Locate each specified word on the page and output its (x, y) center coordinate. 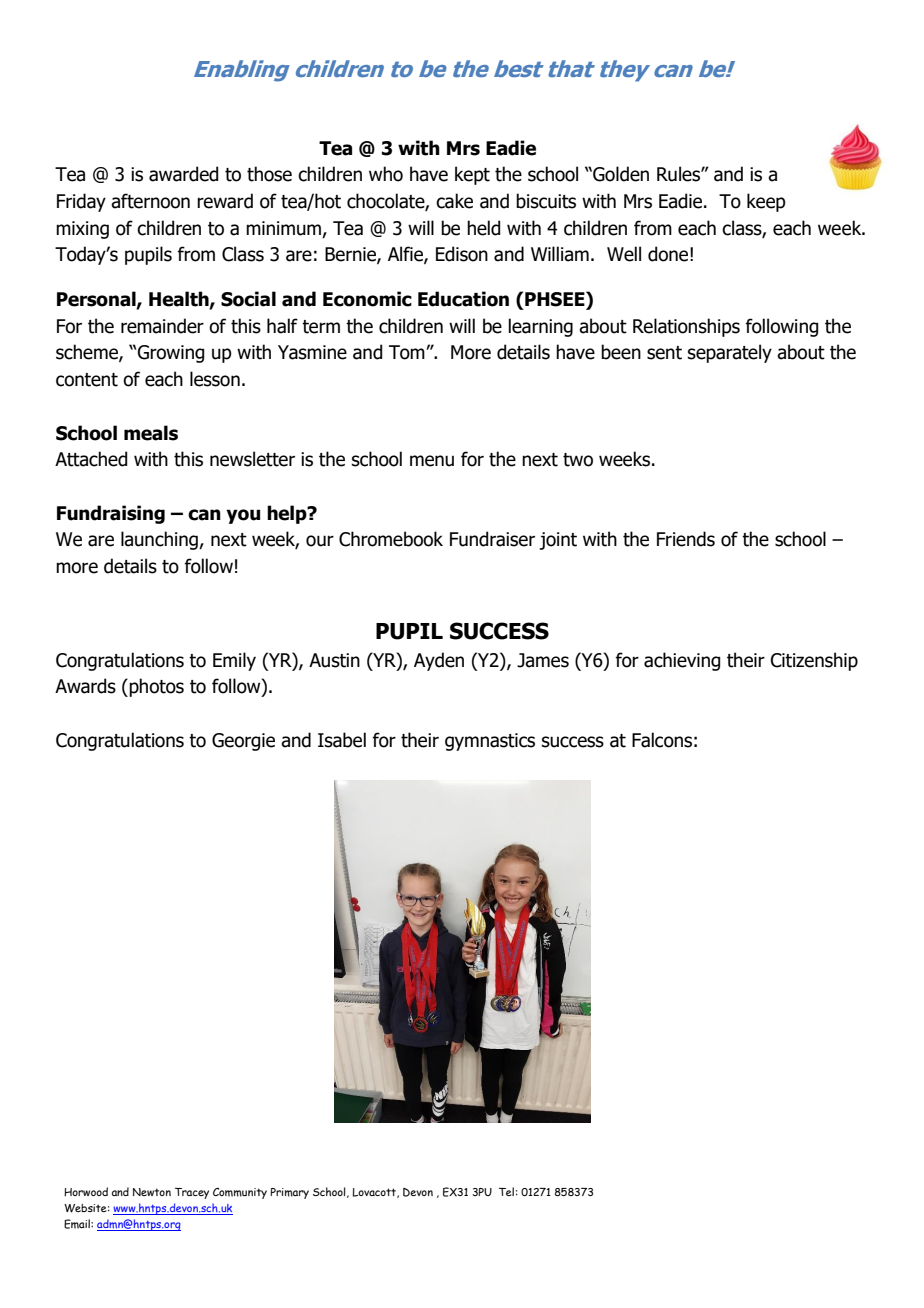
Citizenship (814, 661)
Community (240, 1193)
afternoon (150, 201)
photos (155, 687)
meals (151, 433)
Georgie (243, 742)
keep (766, 202)
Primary (289, 1193)
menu (432, 461)
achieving (682, 661)
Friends (686, 539)
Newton (152, 1192)
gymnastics (490, 742)
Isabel (342, 740)
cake (454, 201)
